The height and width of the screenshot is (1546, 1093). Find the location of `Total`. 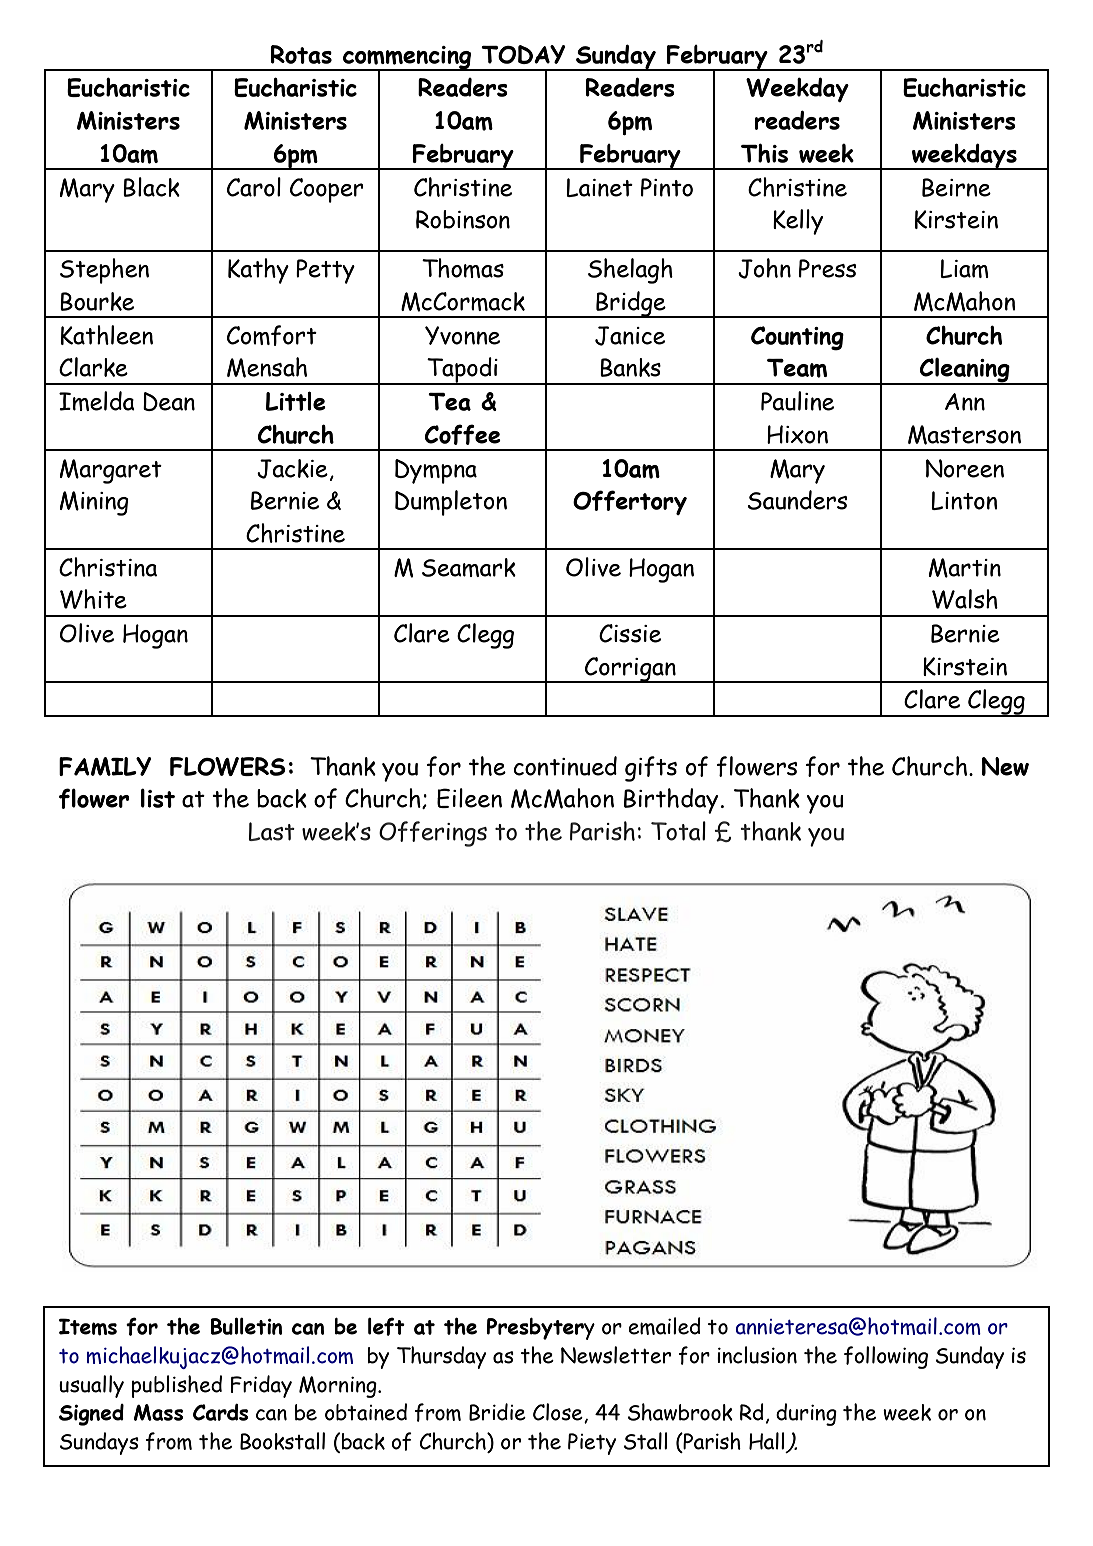

Total is located at coordinates (678, 831).
